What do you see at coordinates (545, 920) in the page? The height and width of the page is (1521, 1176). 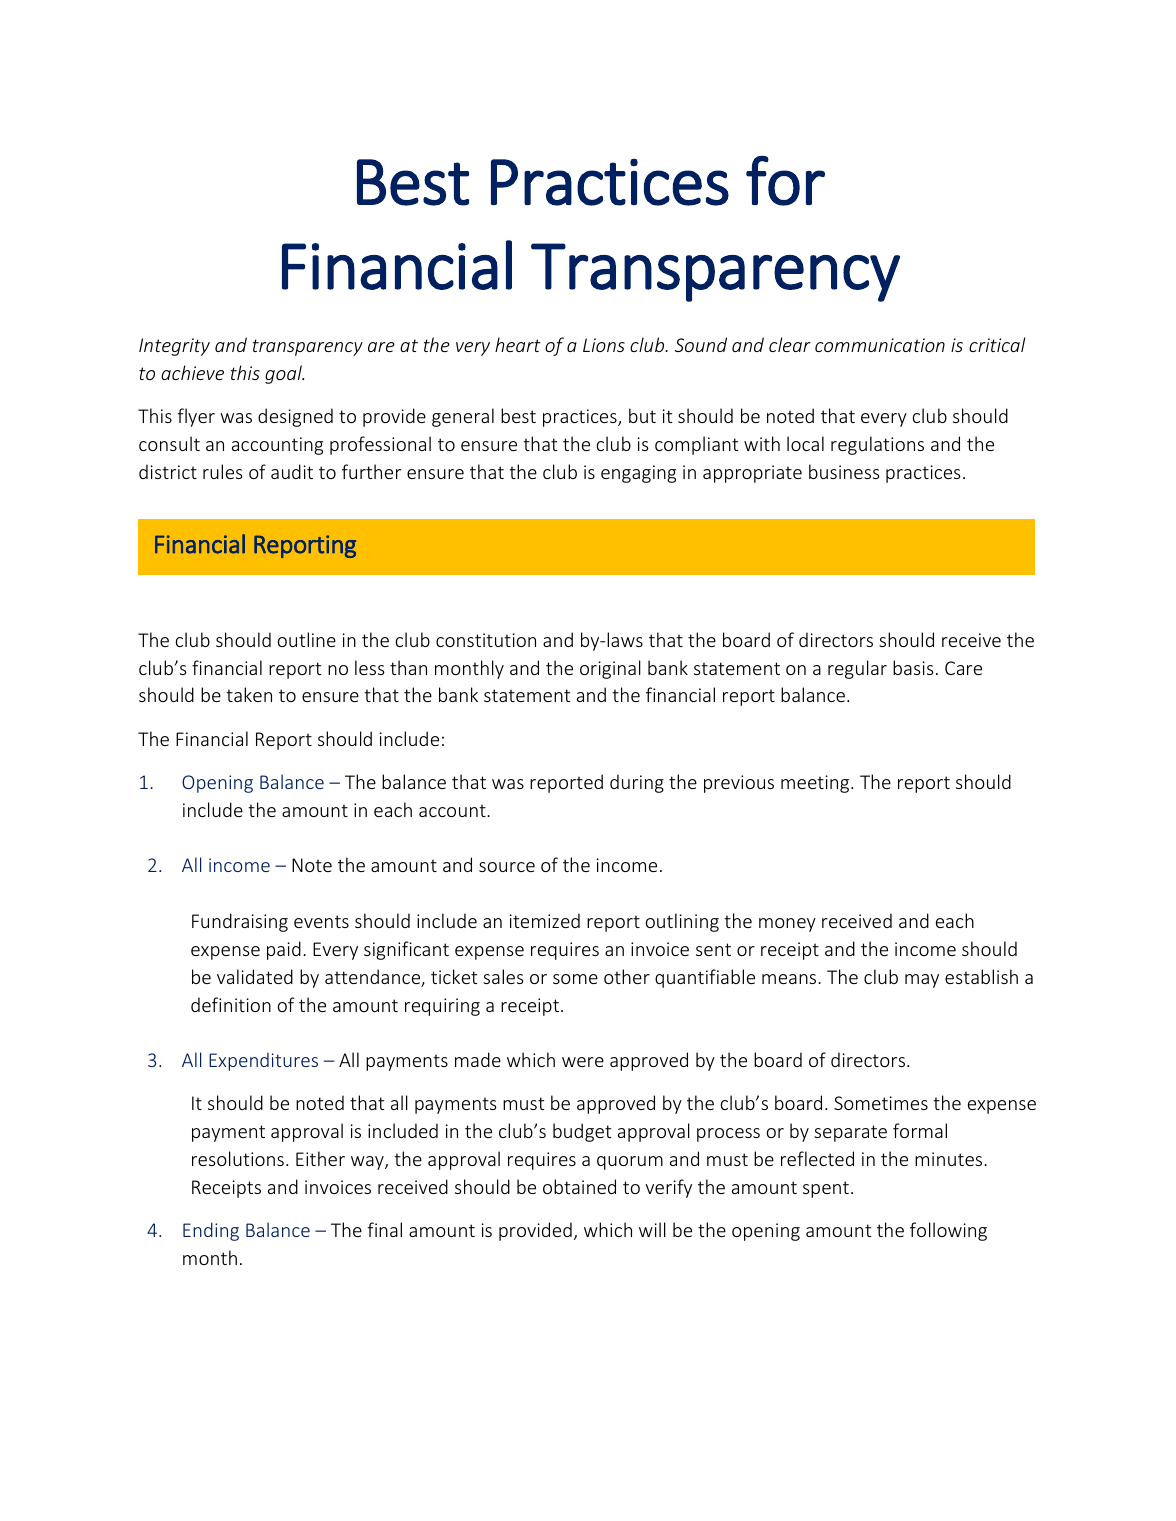 I see `itemized` at bounding box center [545, 920].
